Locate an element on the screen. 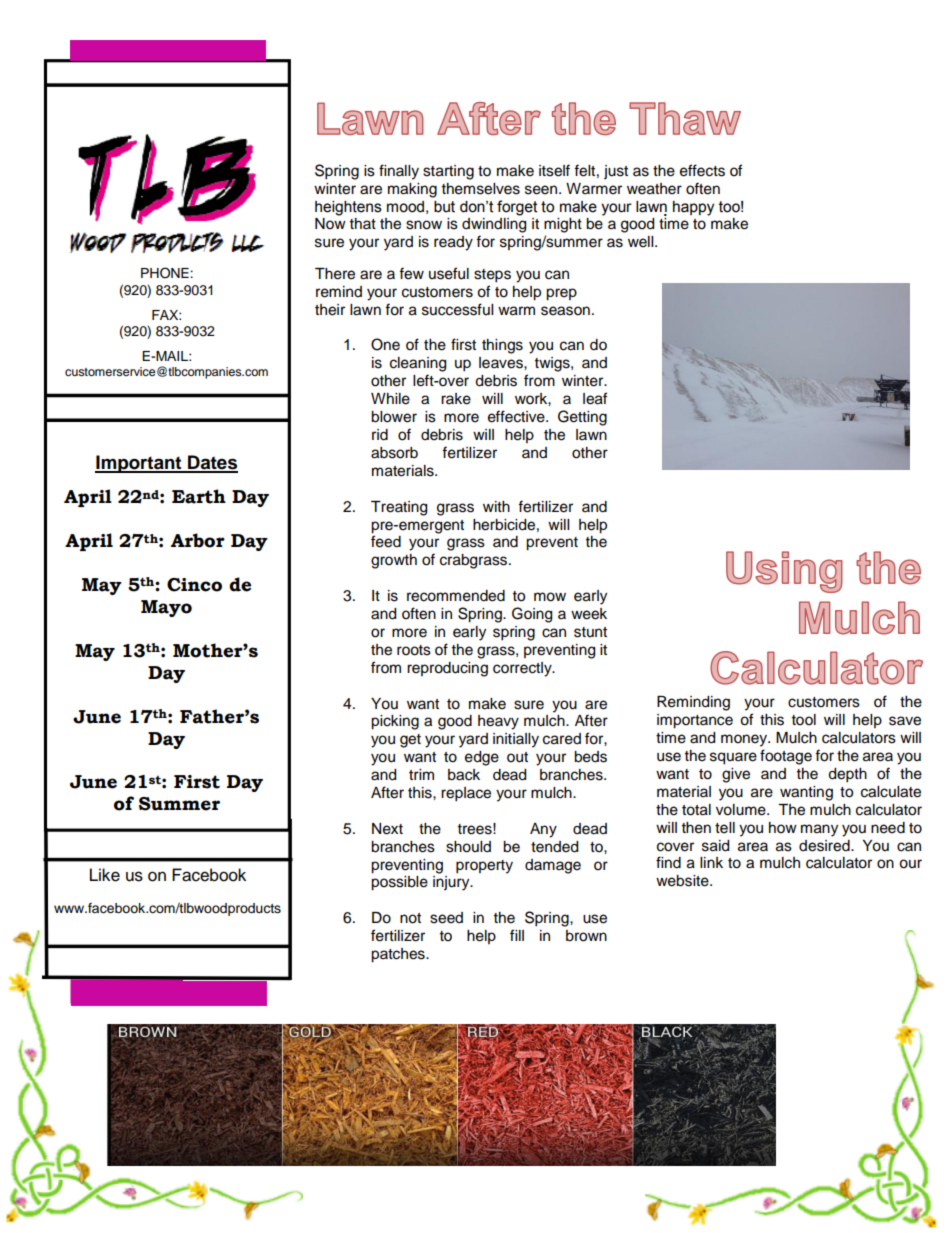  Like is located at coordinates (105, 875).
